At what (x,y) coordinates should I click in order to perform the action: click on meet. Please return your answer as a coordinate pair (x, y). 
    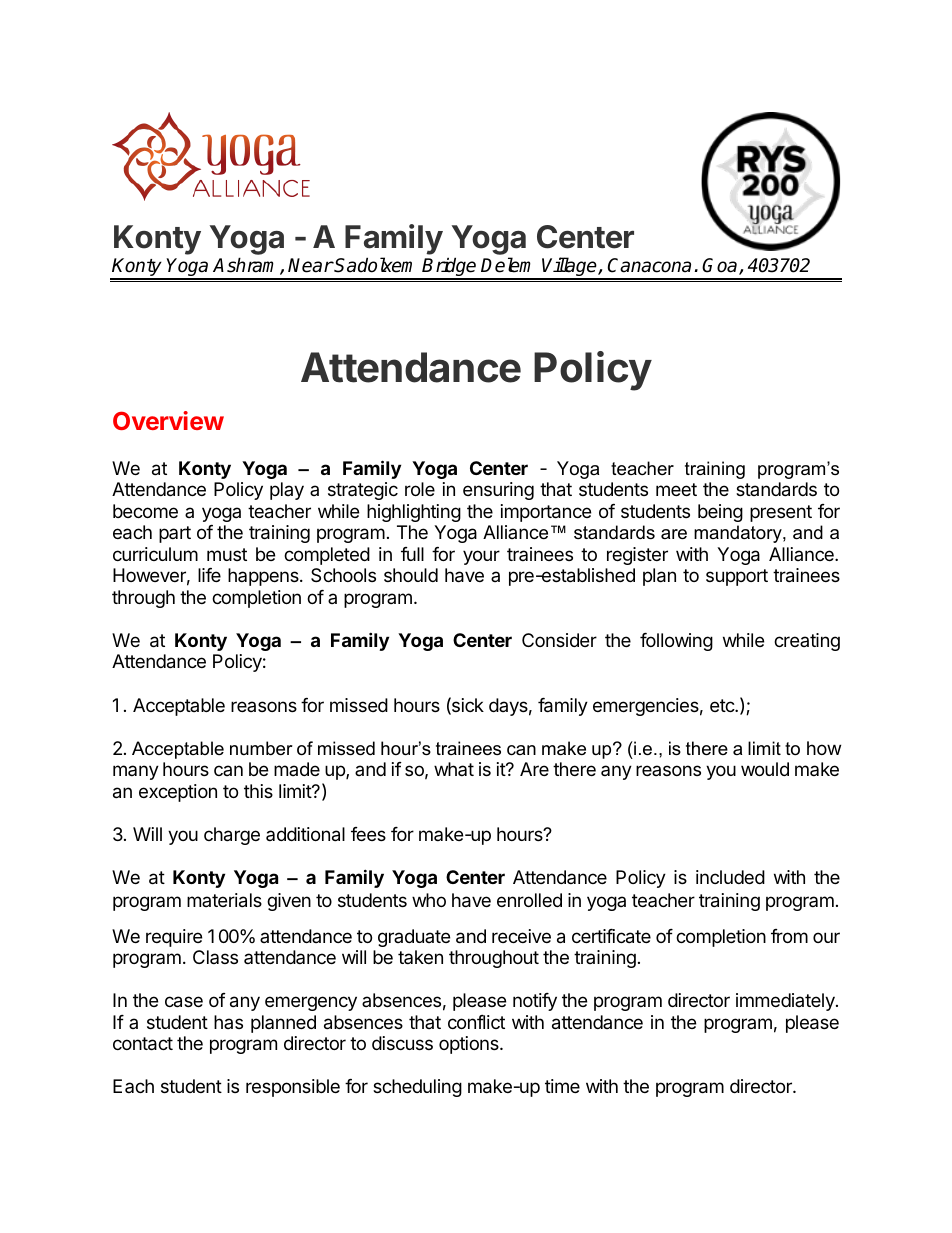
    Looking at the image, I should click on (676, 489).
